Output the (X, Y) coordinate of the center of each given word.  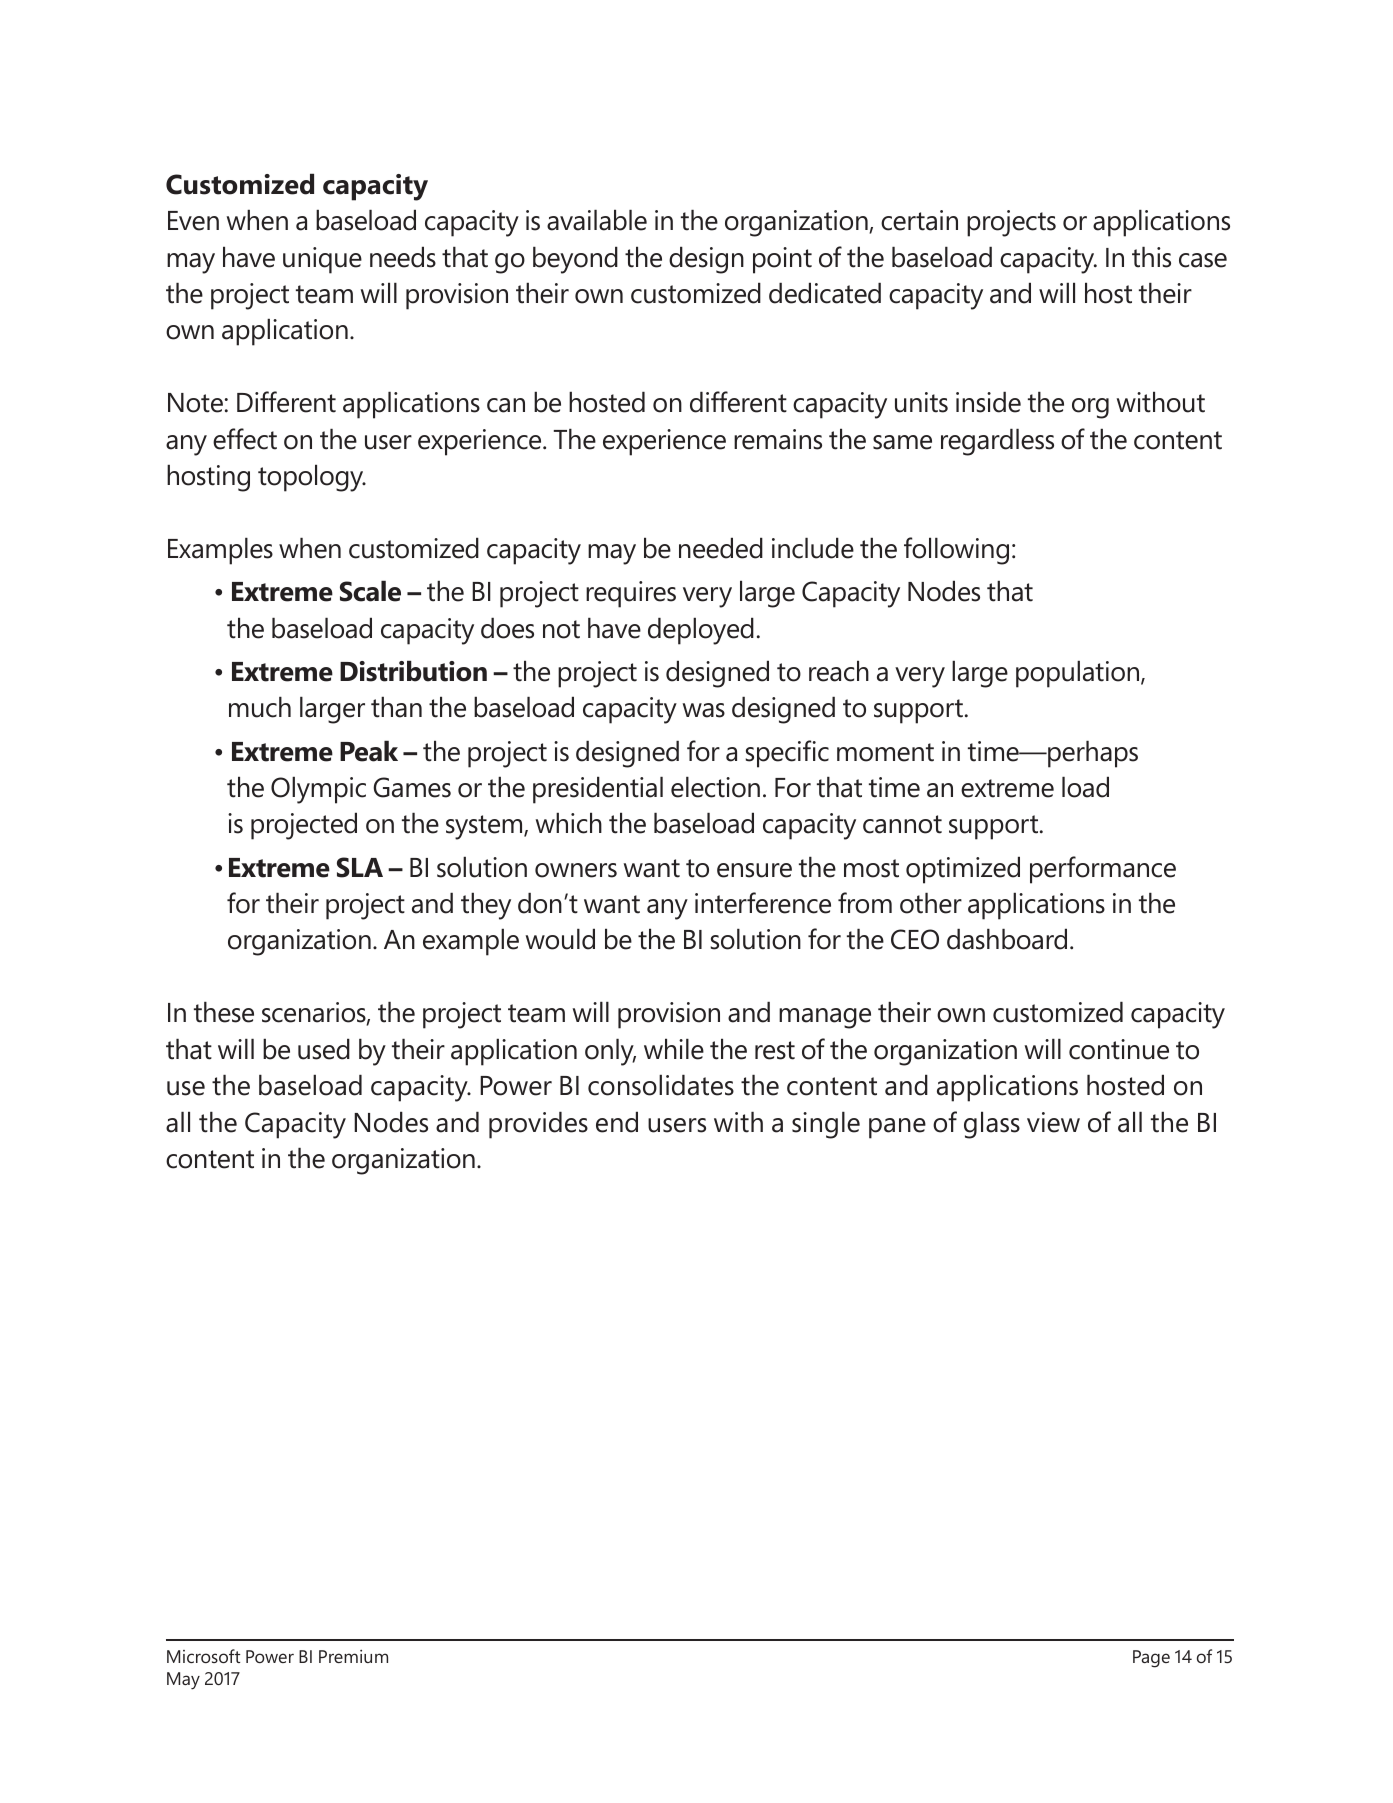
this (1151, 257)
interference (763, 903)
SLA (360, 867)
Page (1151, 1659)
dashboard (1007, 939)
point (782, 260)
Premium (353, 1656)
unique (322, 260)
